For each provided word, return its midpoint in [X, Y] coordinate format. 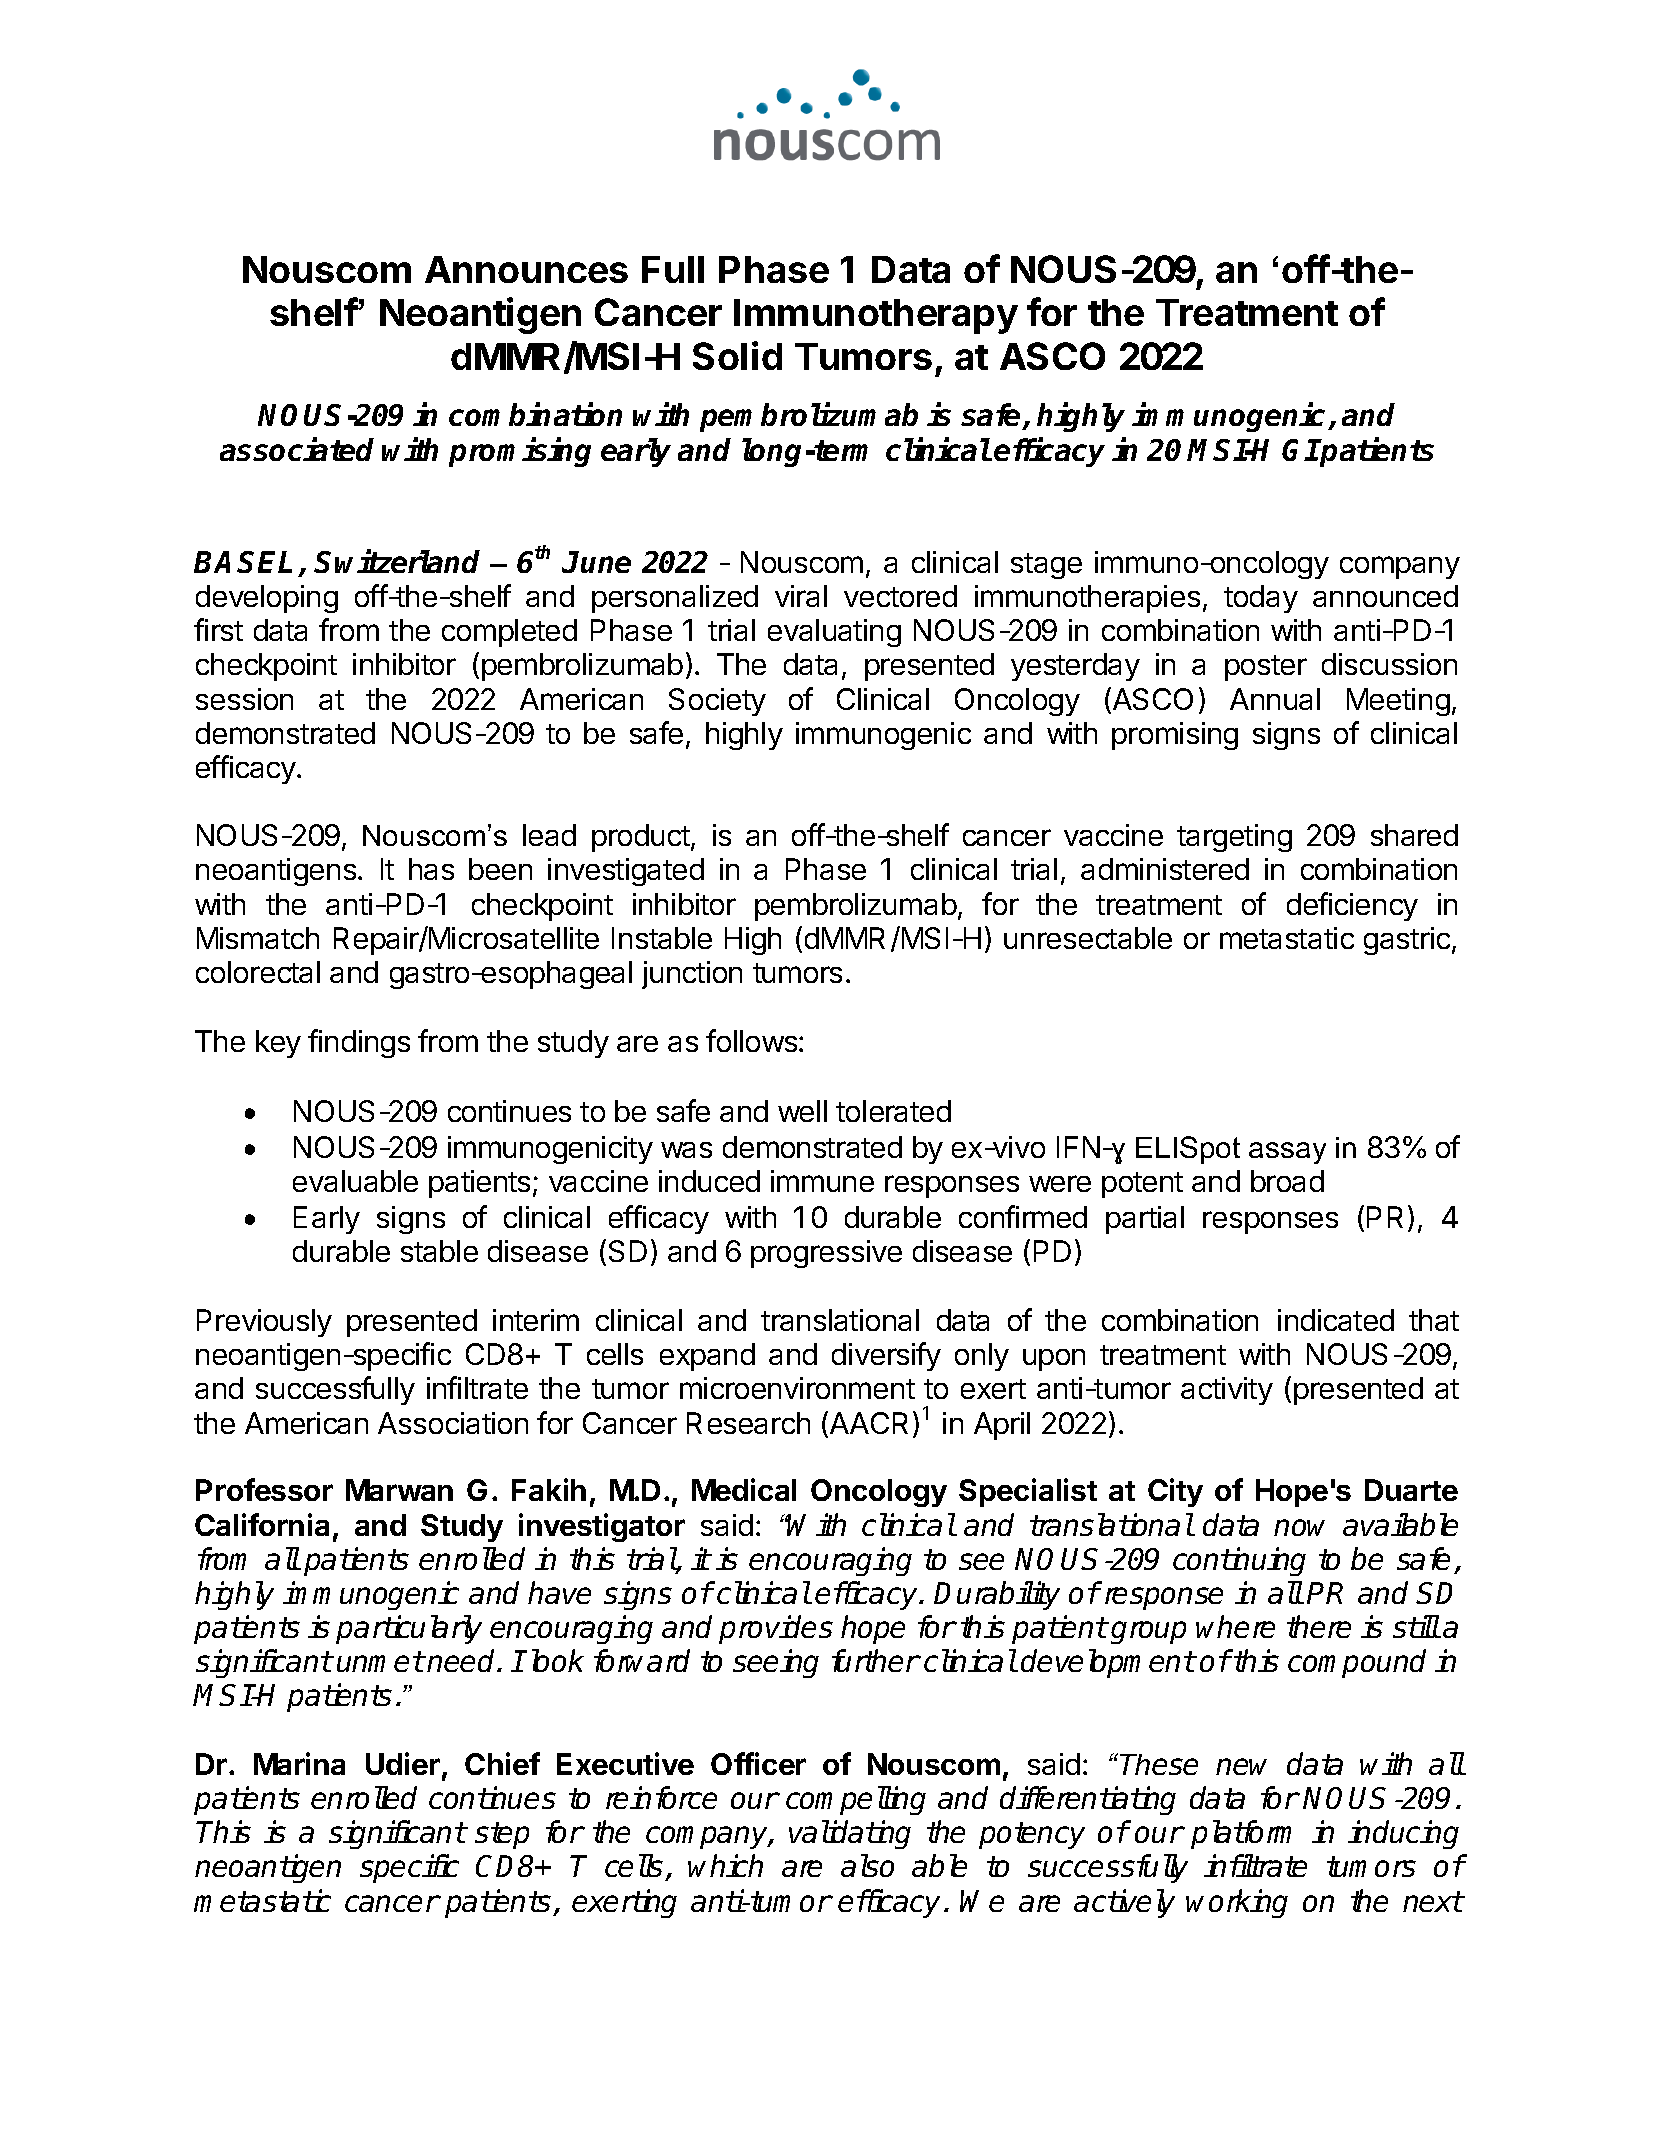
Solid [737, 355]
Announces [526, 269]
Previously [264, 1323]
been [500, 869]
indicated [1336, 1320]
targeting [1234, 838]
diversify [886, 1356]
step [502, 1835]
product [642, 838]
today [1261, 599]
